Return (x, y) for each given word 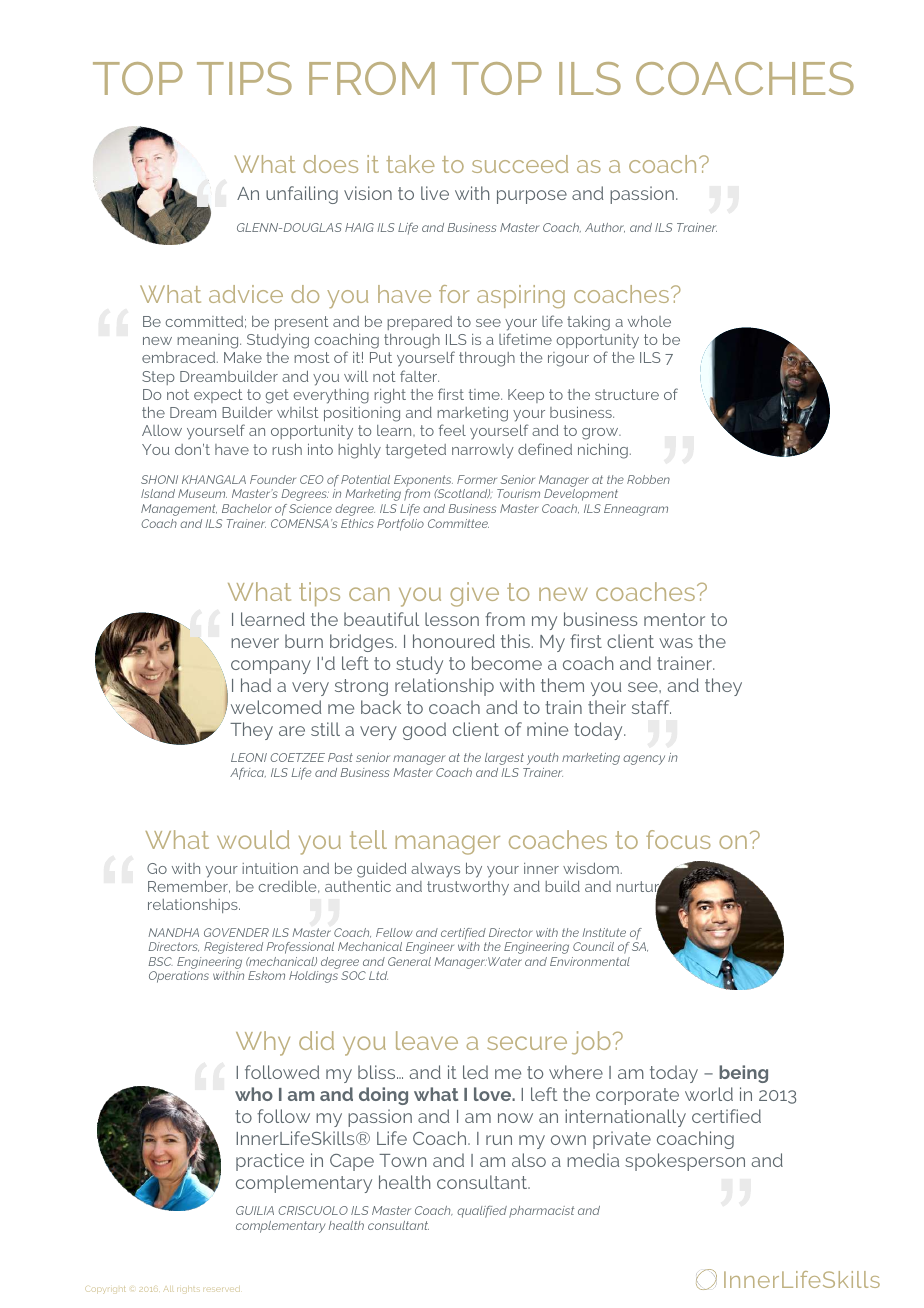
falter (419, 376)
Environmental (590, 961)
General (409, 961)
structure (627, 394)
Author (605, 228)
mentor (674, 619)
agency (644, 760)
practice (270, 1162)
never (255, 643)
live (435, 193)
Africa (248, 773)
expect (218, 396)
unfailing (302, 195)
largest (504, 759)
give (474, 594)
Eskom (266, 975)
